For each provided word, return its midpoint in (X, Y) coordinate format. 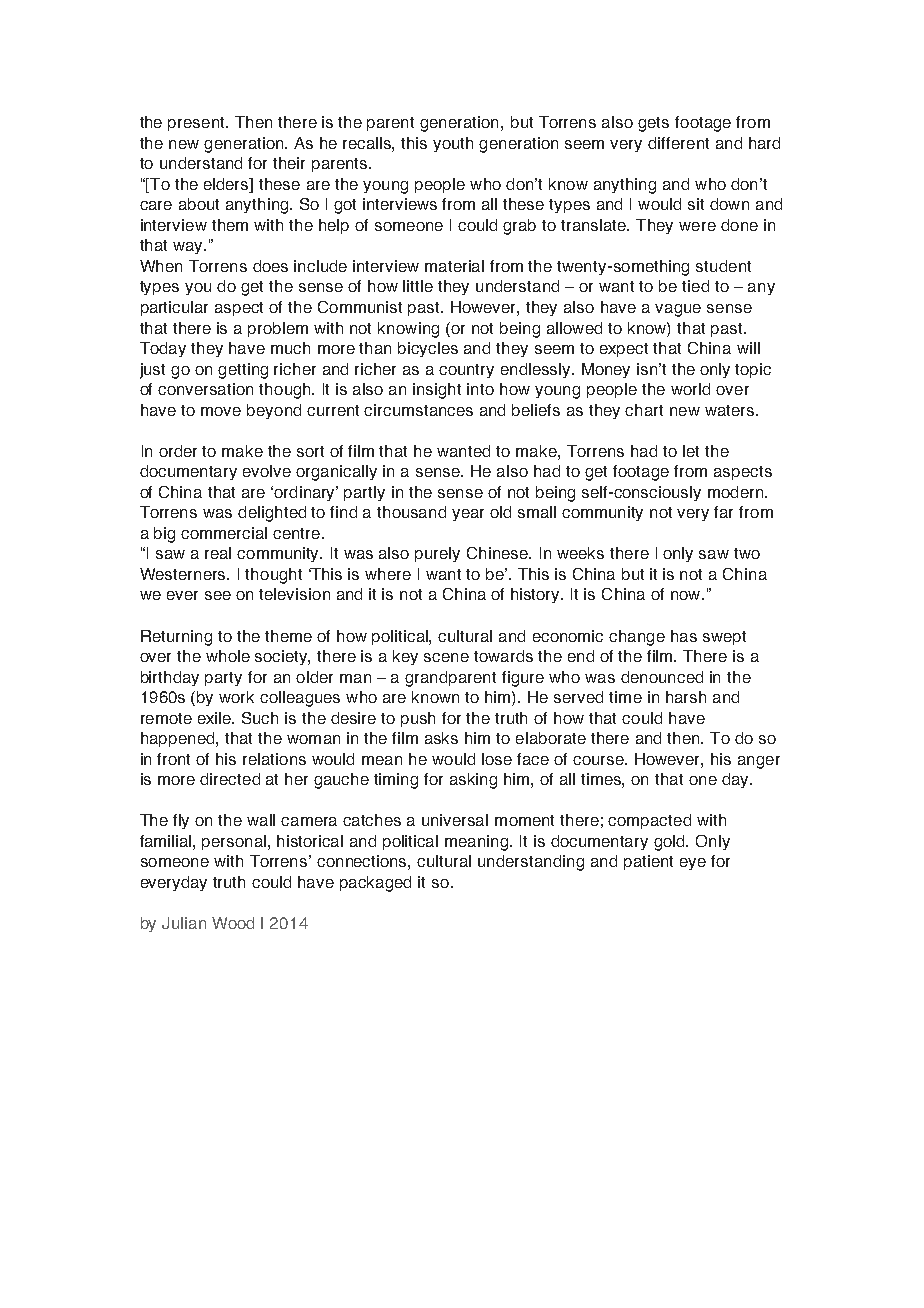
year (468, 515)
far (723, 512)
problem (278, 329)
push (418, 719)
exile (216, 718)
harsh (686, 697)
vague (678, 310)
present (197, 124)
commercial (224, 533)
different (678, 143)
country (466, 371)
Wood (233, 923)
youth (453, 144)
